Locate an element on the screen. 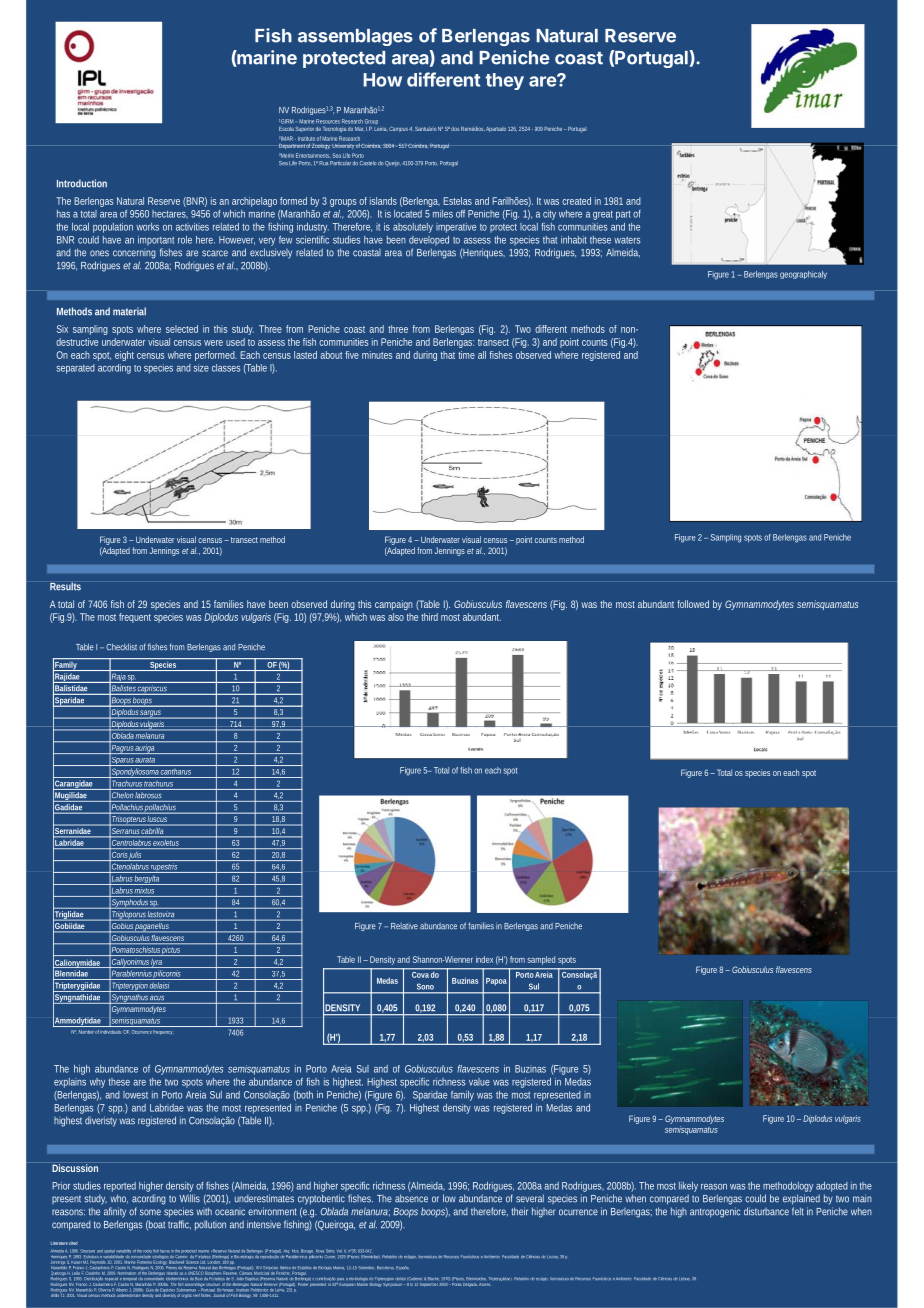  sampled is located at coordinates (541, 960).
